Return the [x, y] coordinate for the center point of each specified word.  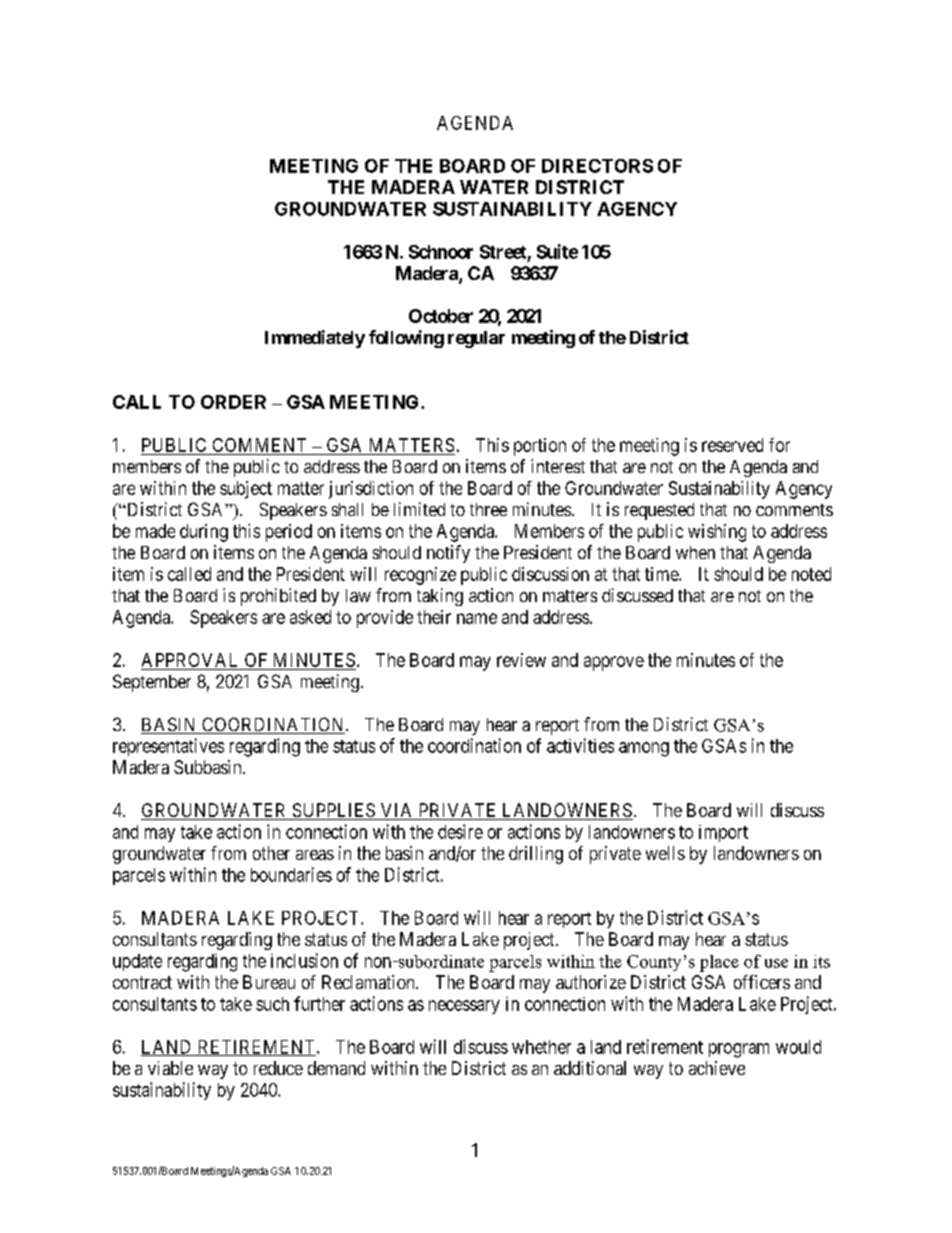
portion [540, 447]
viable [170, 1068]
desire [460, 831]
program [739, 1050]
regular [476, 339]
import [723, 833]
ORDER [233, 402]
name [477, 618]
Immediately [315, 339]
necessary [464, 1007]
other [271, 853]
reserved [732, 445]
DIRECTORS [597, 166]
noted [811, 574]
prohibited [278, 597]
